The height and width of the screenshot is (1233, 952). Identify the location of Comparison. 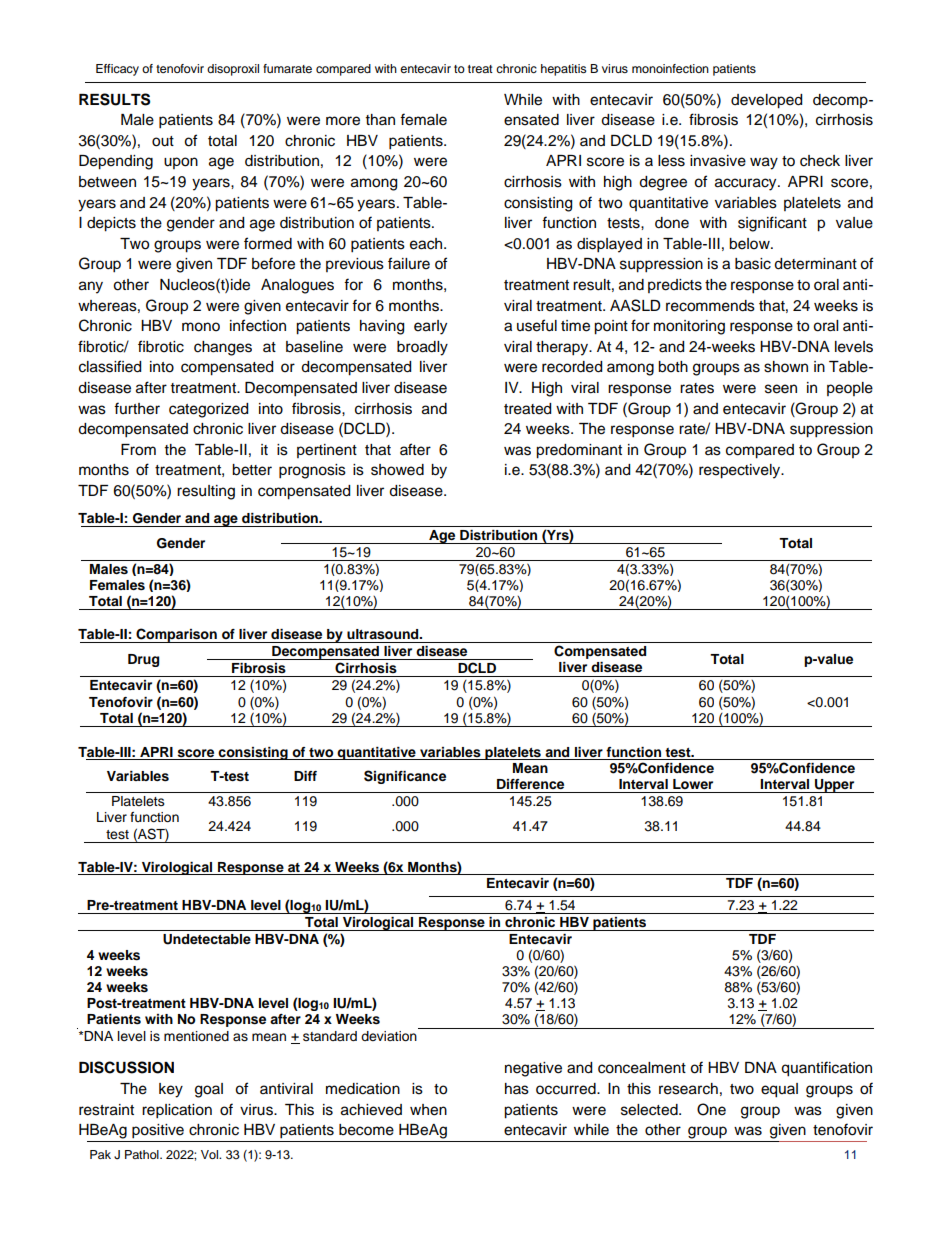
(176, 635).
